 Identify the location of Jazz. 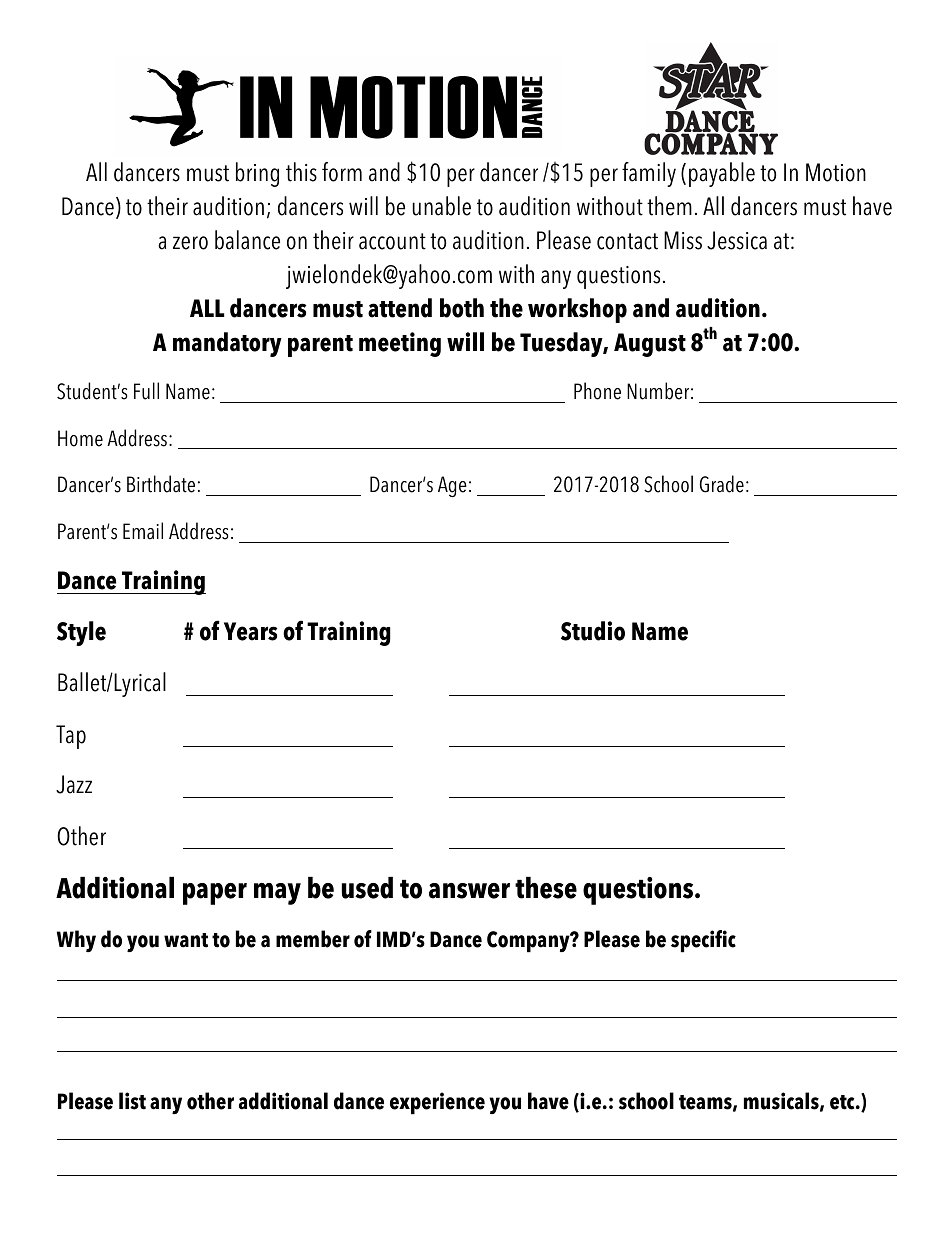
(74, 784).
